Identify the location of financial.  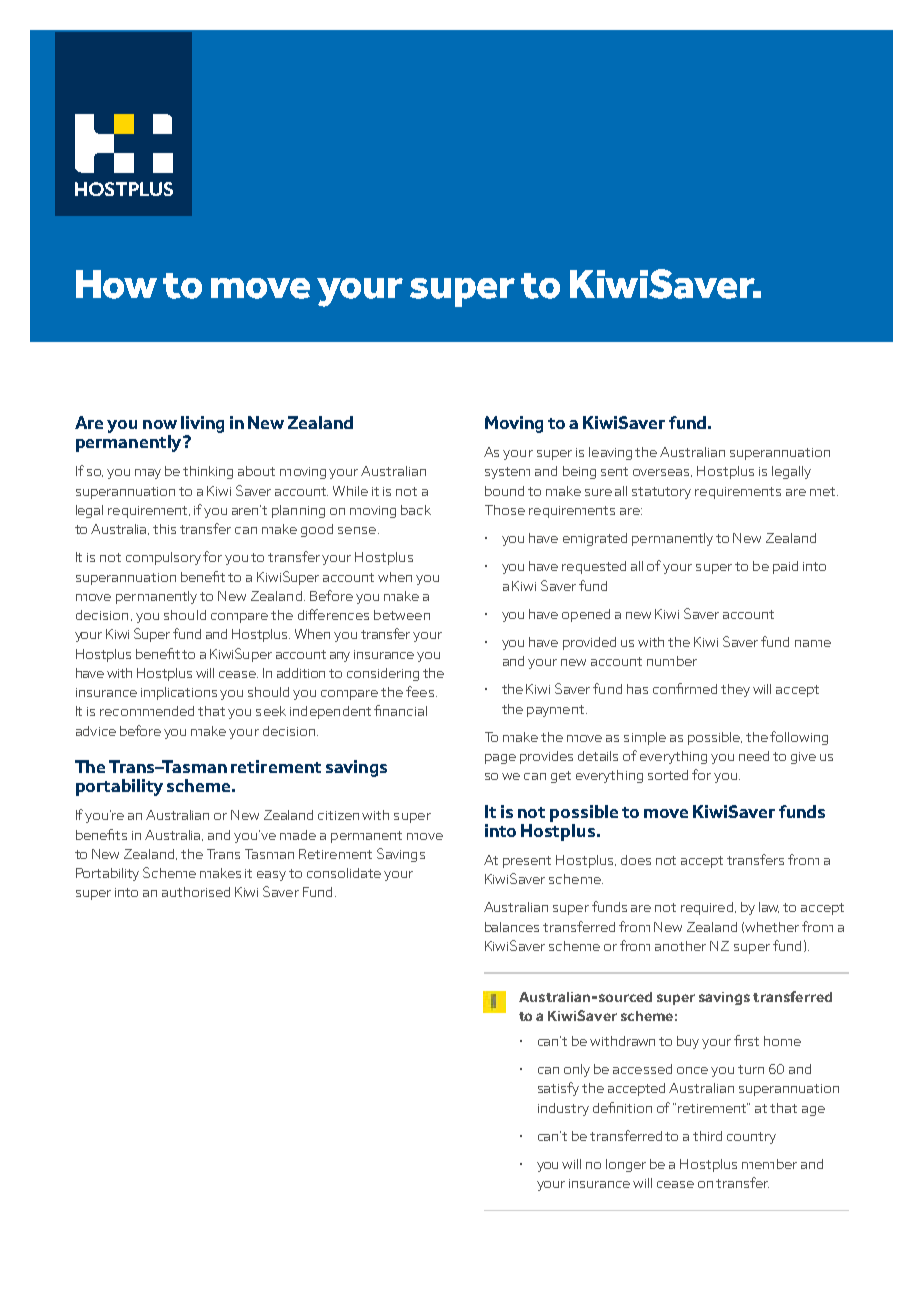
(400, 710).
